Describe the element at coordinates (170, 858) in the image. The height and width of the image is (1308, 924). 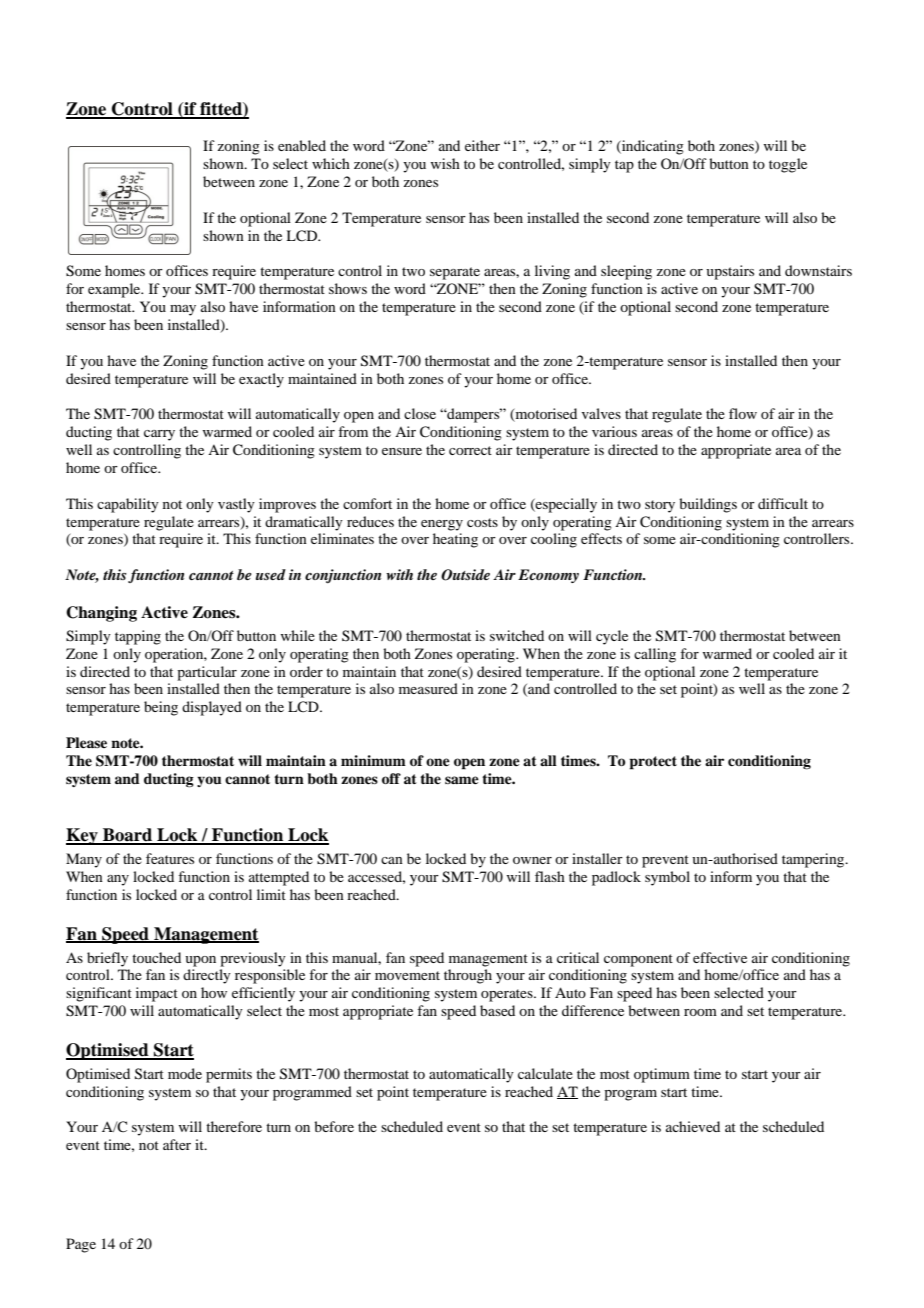
I see `features` at that location.
